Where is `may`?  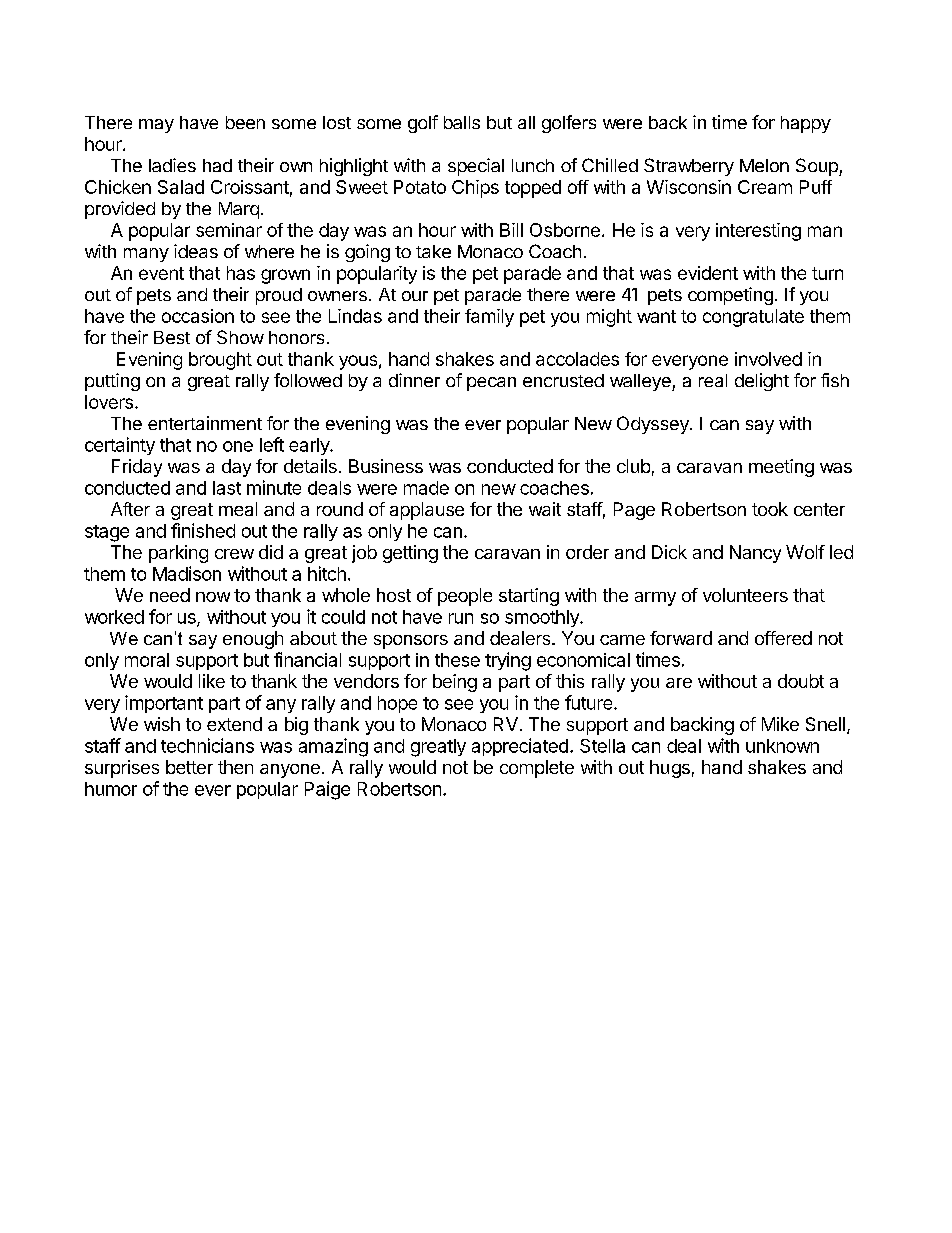
may is located at coordinates (156, 126).
